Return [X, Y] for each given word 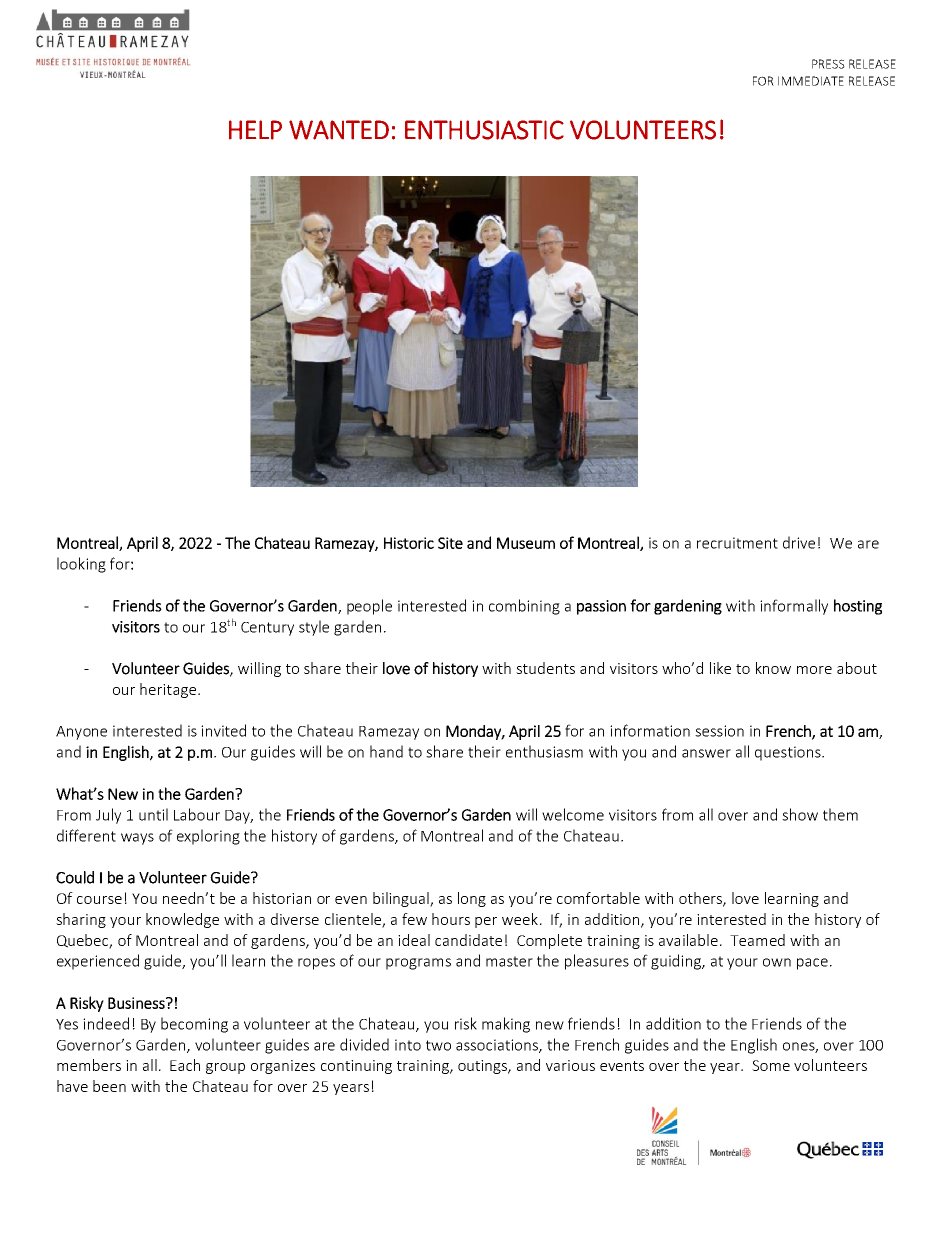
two [438, 1045]
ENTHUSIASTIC [484, 130]
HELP [255, 130]
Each [185, 1065]
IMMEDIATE [811, 81]
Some [771, 1065]
